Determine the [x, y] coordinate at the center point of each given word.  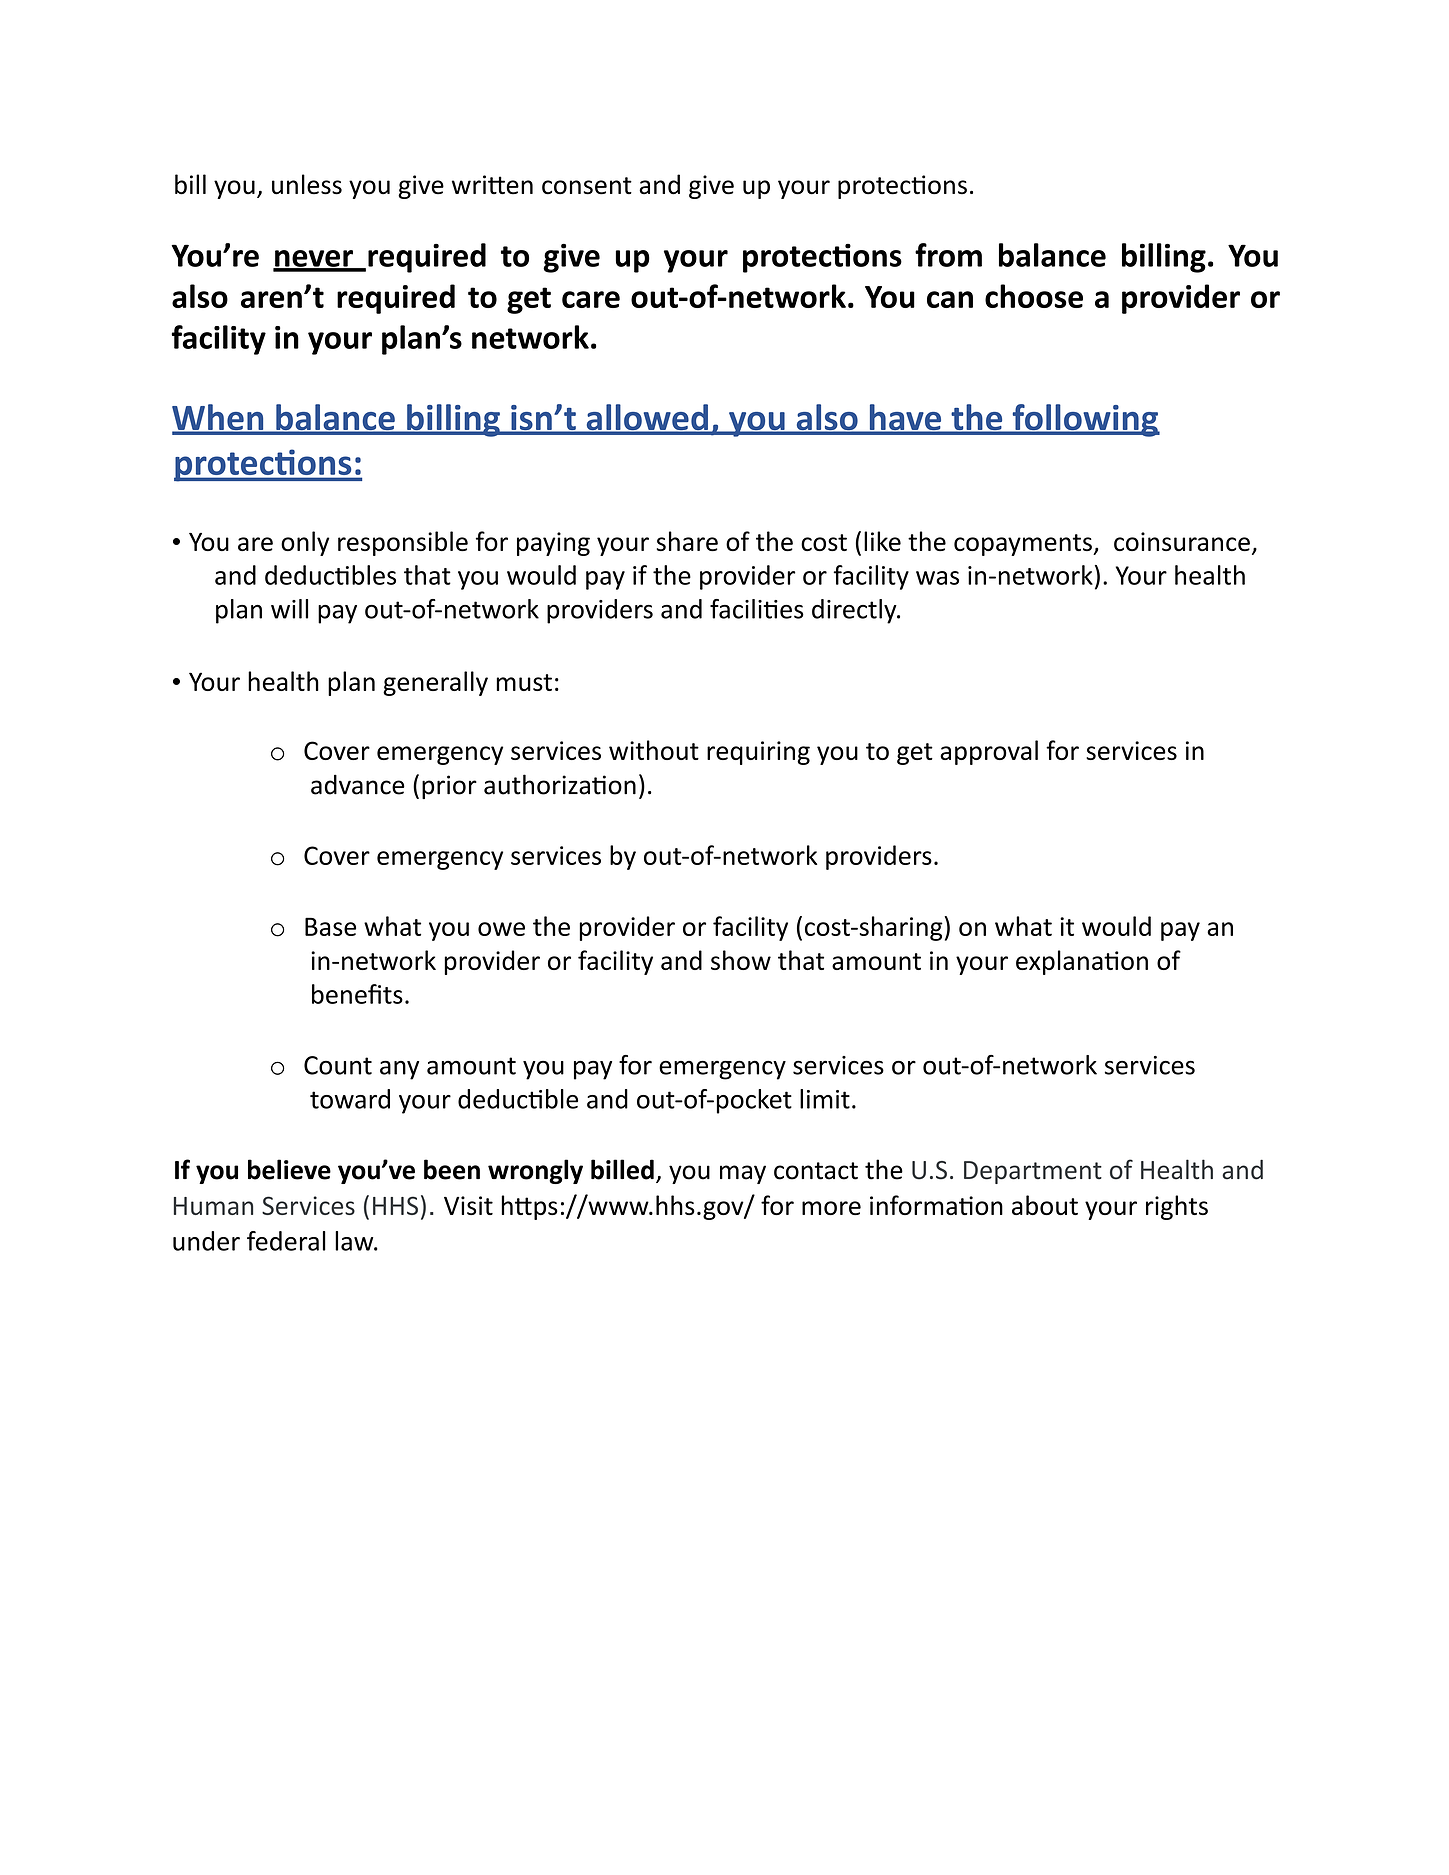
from [948, 255]
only [305, 543]
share [687, 541]
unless [307, 184]
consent [587, 186]
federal [286, 1241]
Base [330, 926]
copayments [1024, 545]
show [741, 960]
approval [989, 752]
